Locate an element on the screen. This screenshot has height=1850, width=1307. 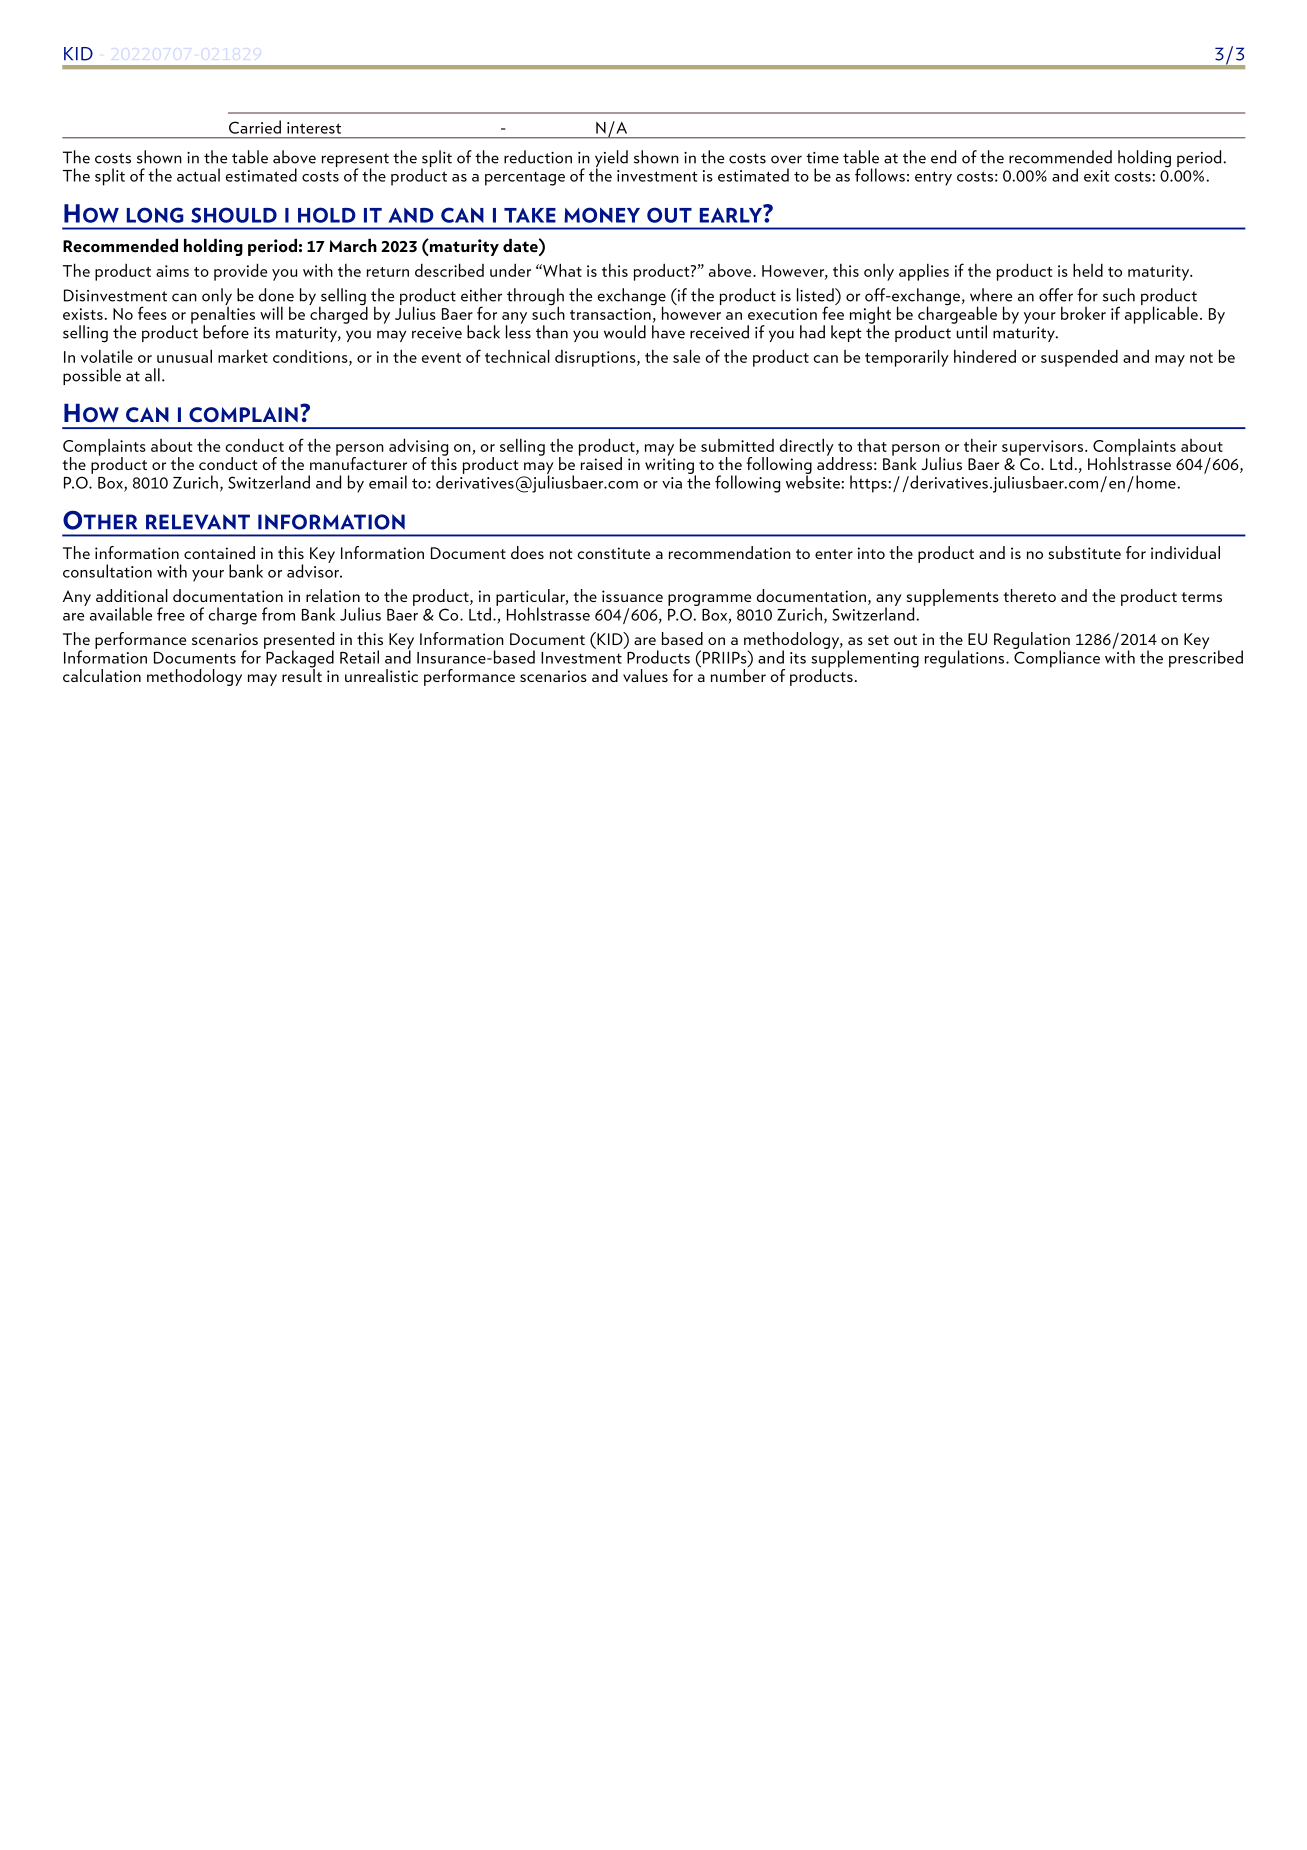
suspended is located at coordinates (1079, 358).
